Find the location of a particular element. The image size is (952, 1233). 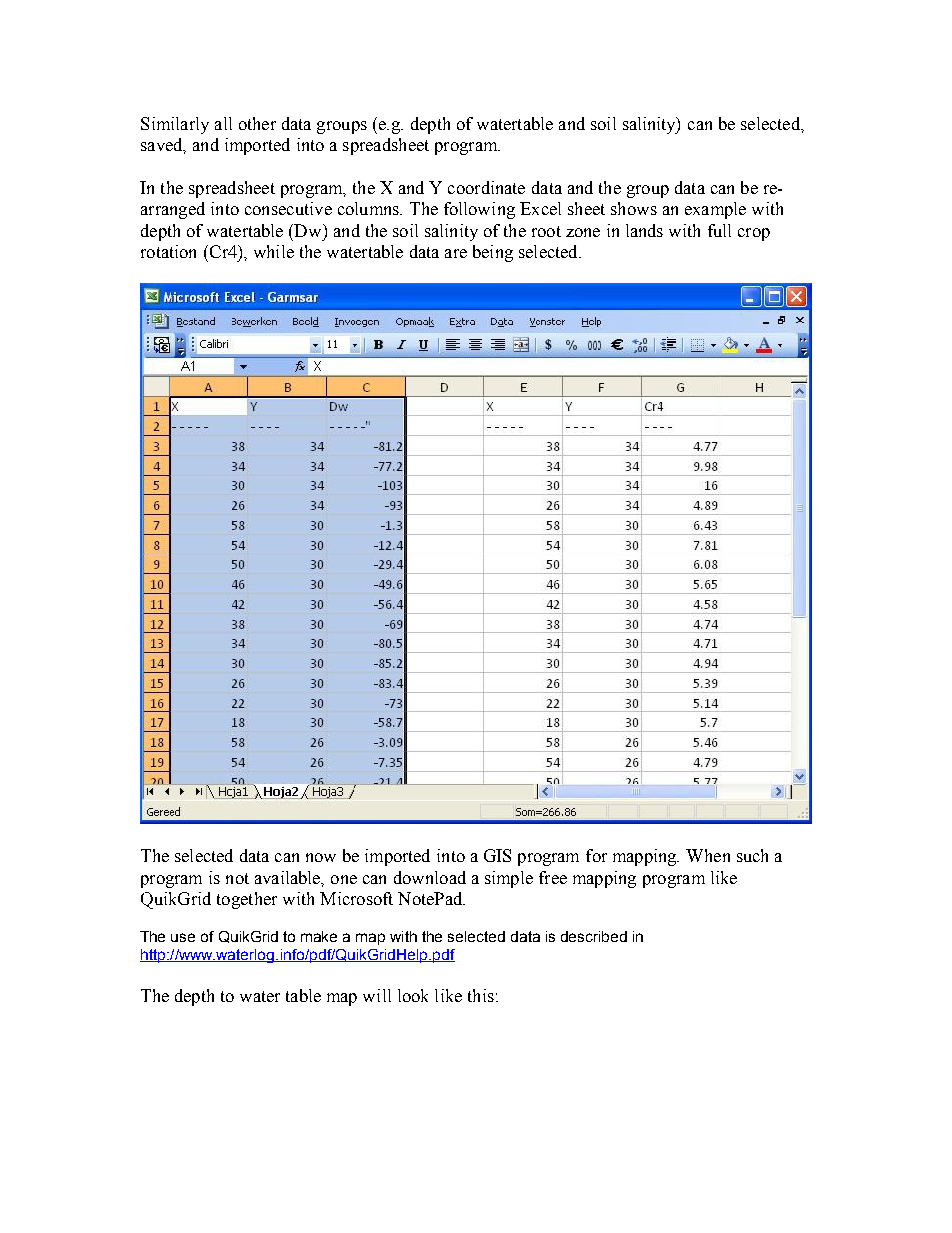

together is located at coordinates (247, 900).
